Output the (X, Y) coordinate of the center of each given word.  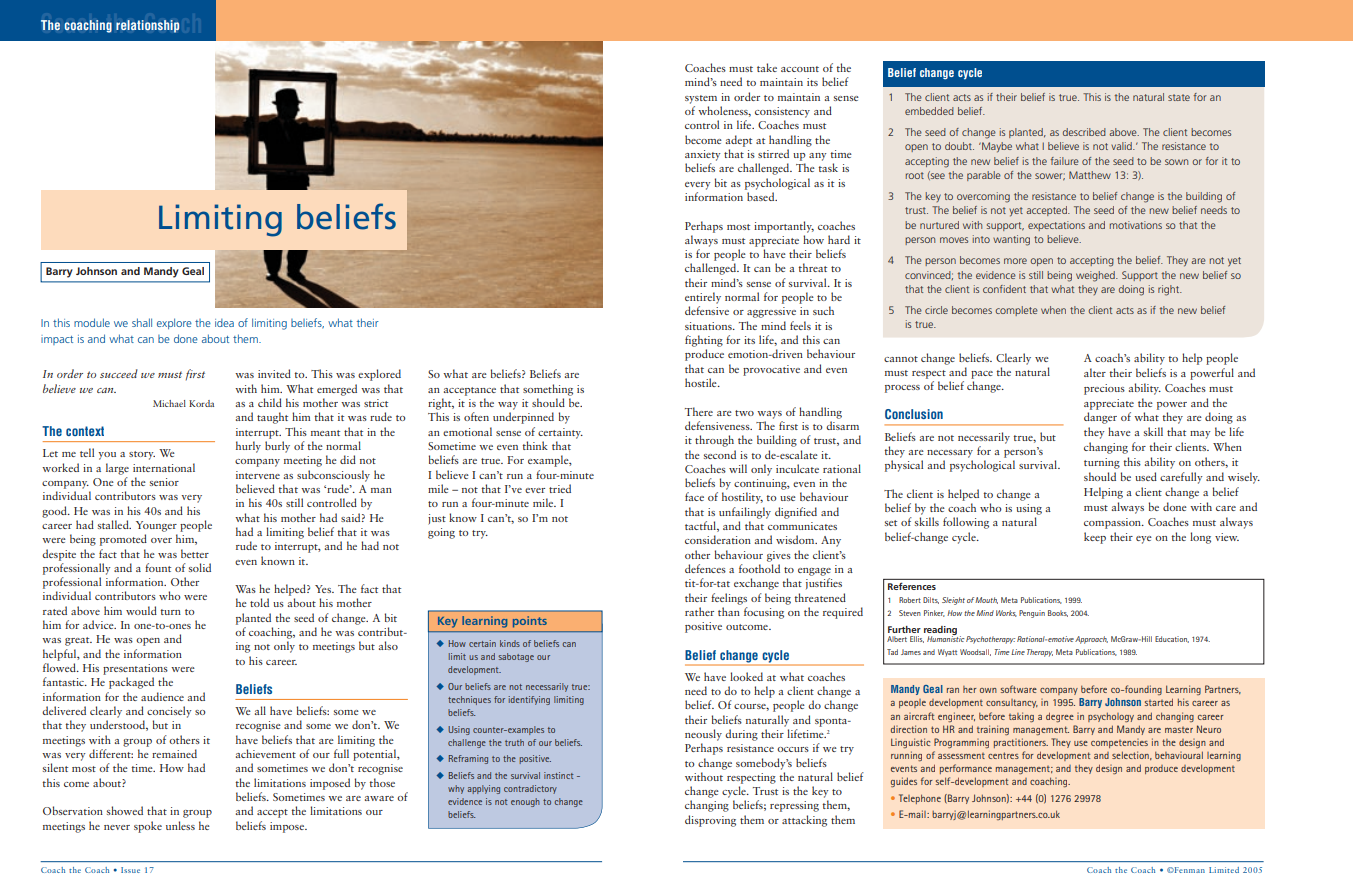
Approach (1091, 640)
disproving (710, 821)
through (714, 441)
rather (699, 611)
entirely (703, 298)
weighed (1096, 276)
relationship (147, 26)
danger (1100, 418)
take (767, 67)
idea (224, 323)
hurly (248, 447)
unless (180, 825)
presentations (135, 669)
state (1179, 97)
